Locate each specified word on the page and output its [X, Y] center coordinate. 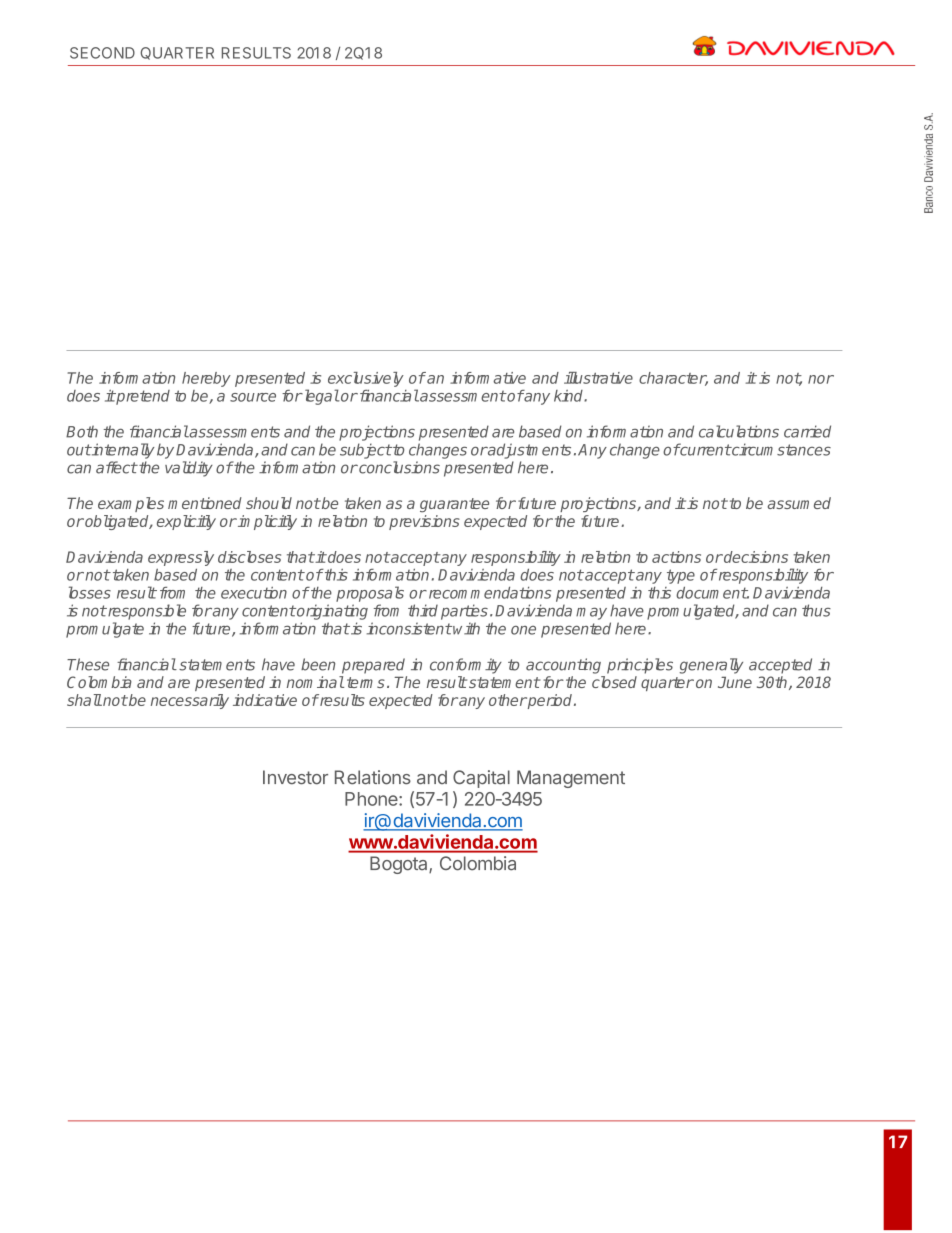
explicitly [186, 522]
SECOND [102, 53]
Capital [481, 779]
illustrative [598, 378]
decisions [755, 557]
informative [488, 378]
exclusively [366, 379]
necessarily [190, 701]
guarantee [454, 505]
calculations [739, 431]
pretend [142, 397]
